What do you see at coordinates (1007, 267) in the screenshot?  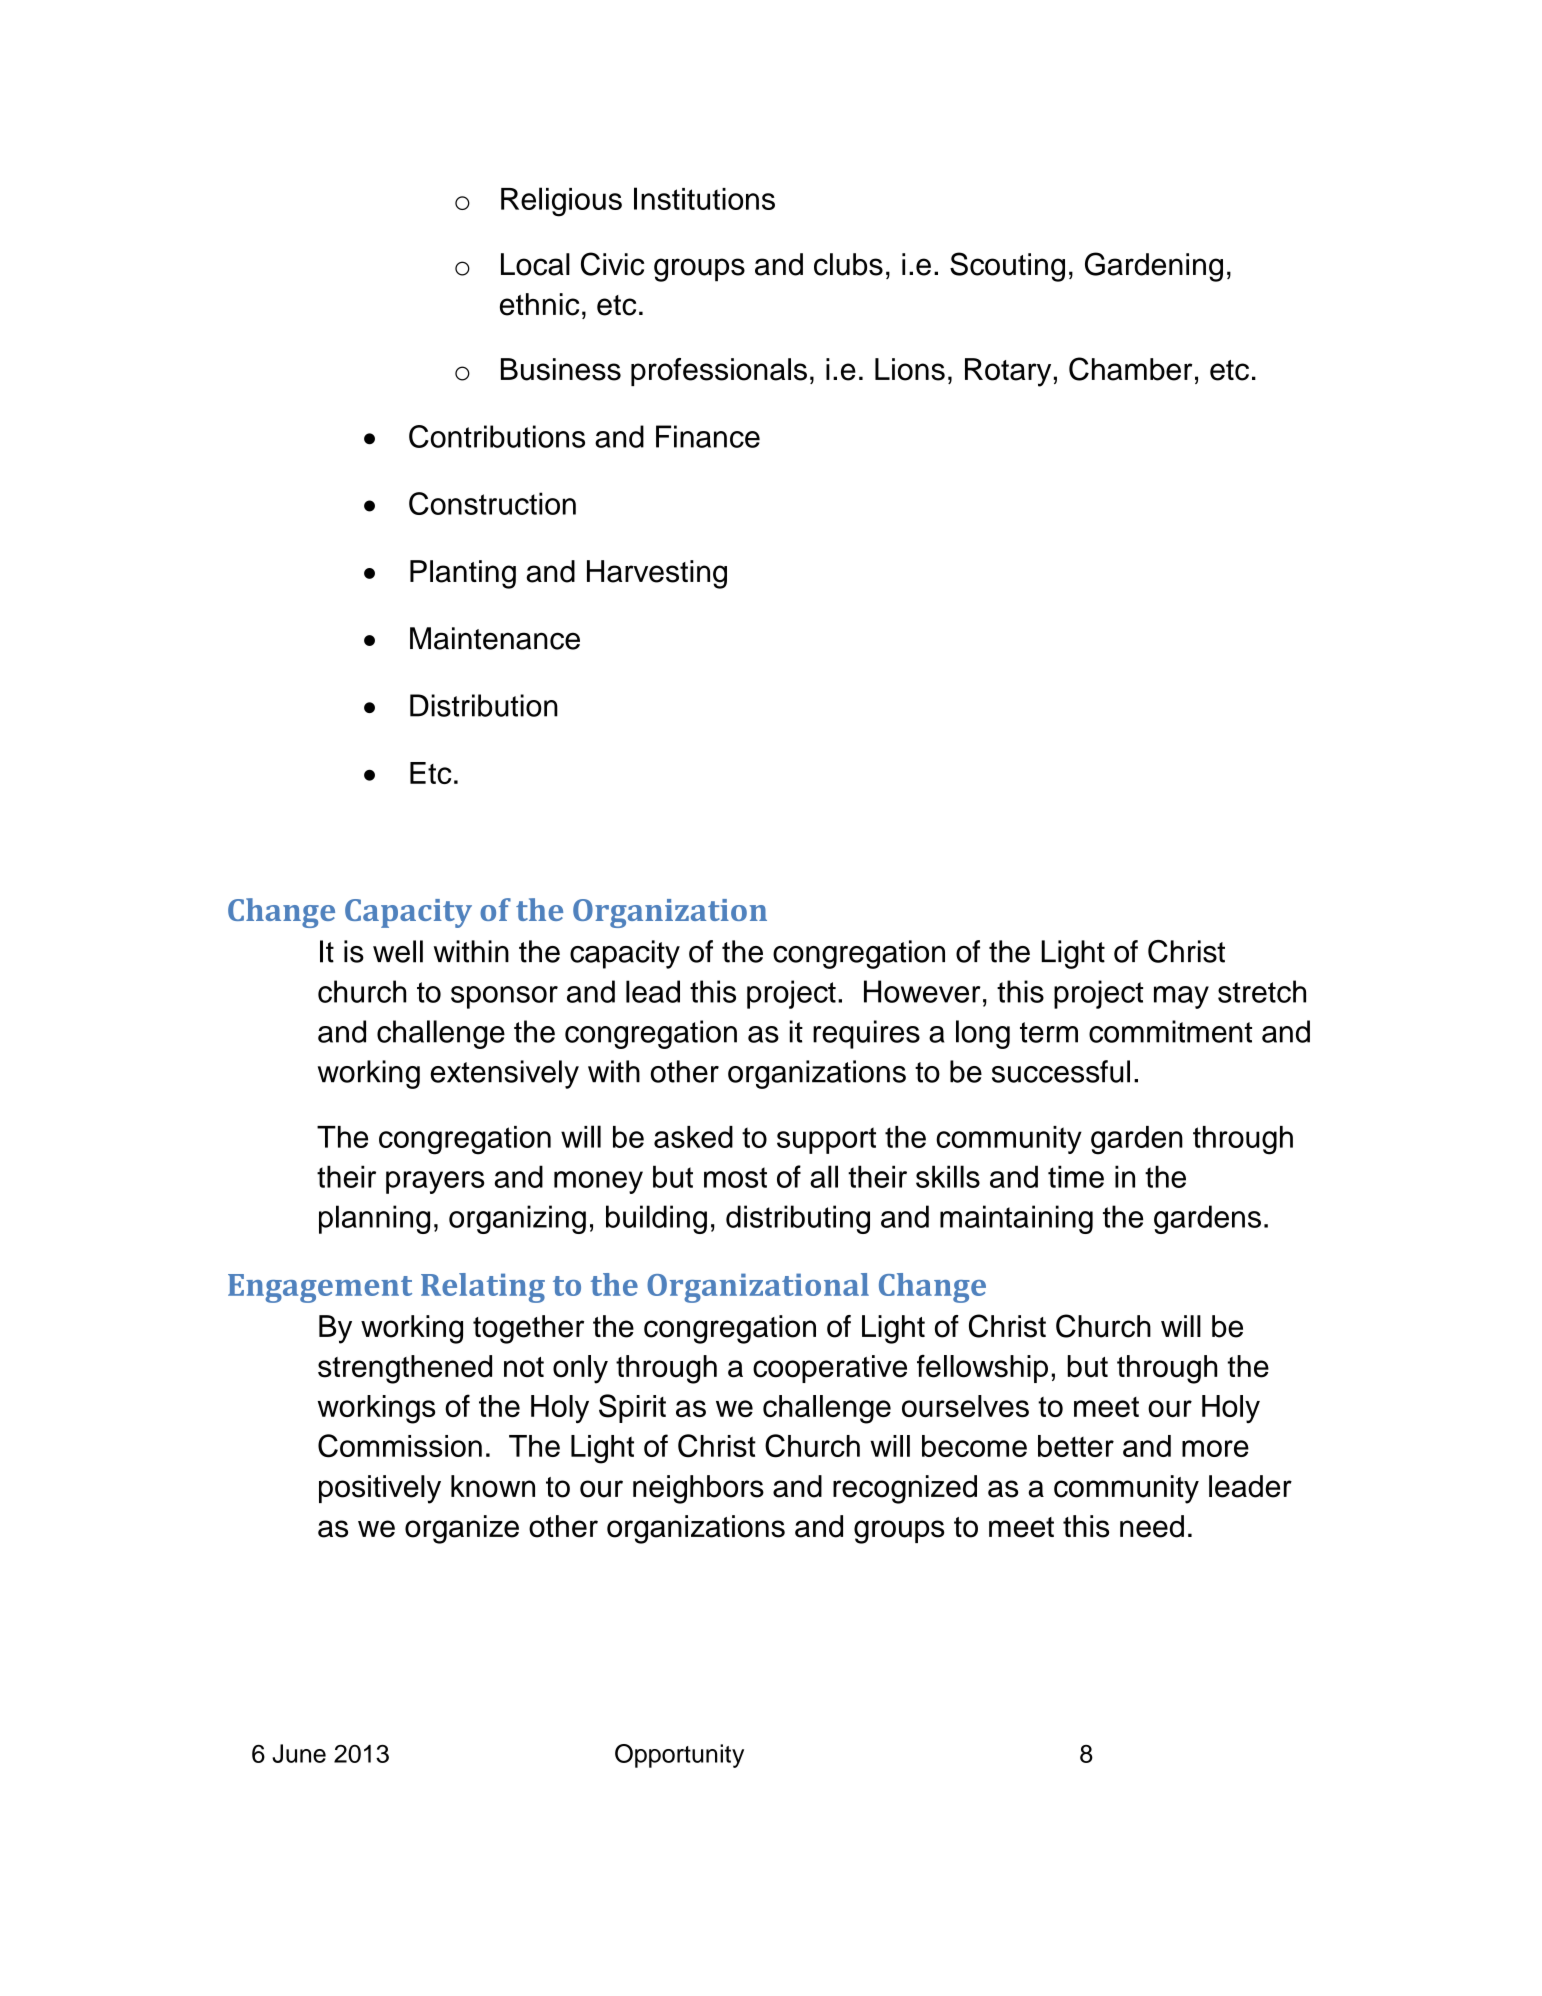 I see `Scouting` at bounding box center [1007, 267].
